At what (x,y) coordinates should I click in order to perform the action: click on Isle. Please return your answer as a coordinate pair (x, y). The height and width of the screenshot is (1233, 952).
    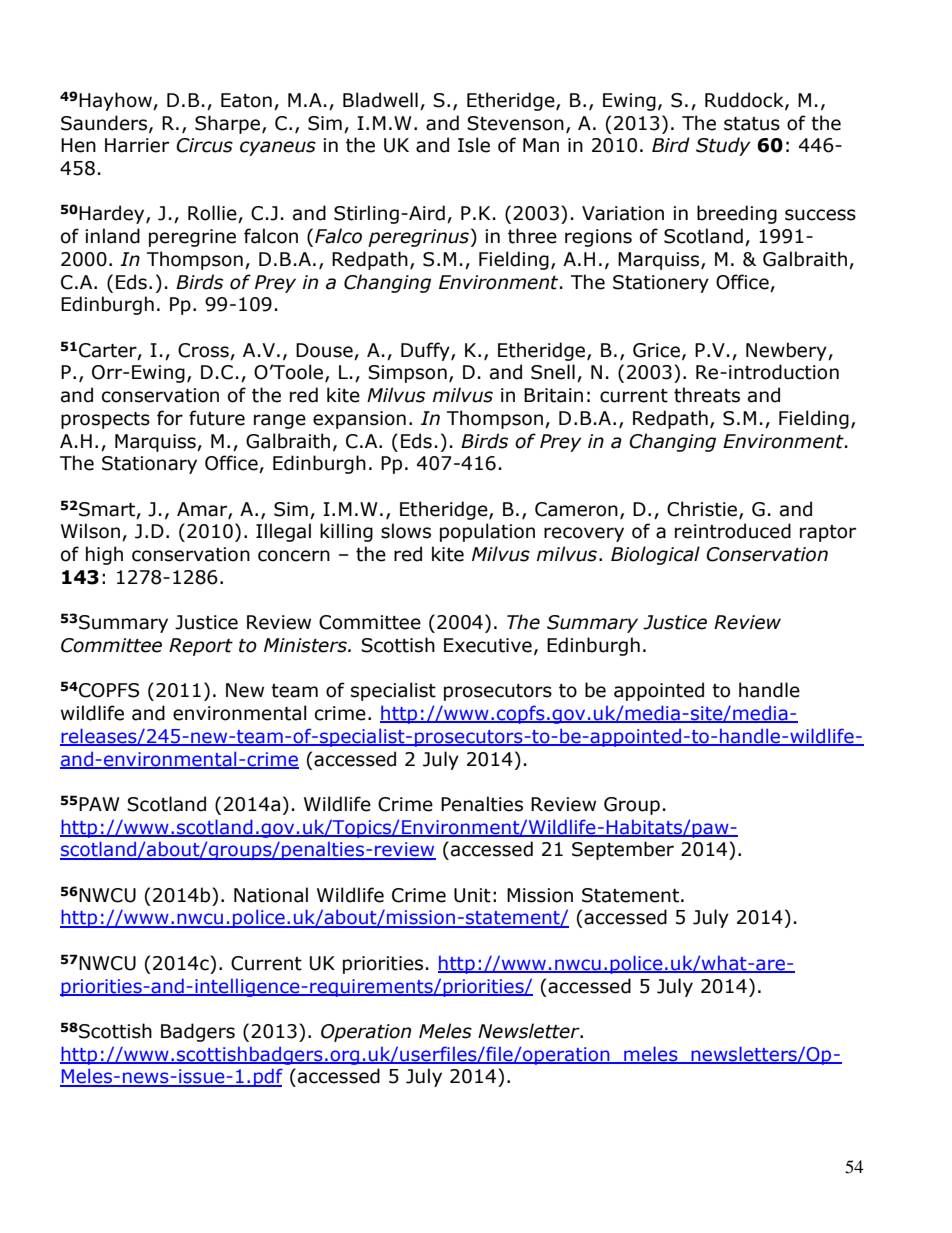
    Looking at the image, I should click on (474, 145).
